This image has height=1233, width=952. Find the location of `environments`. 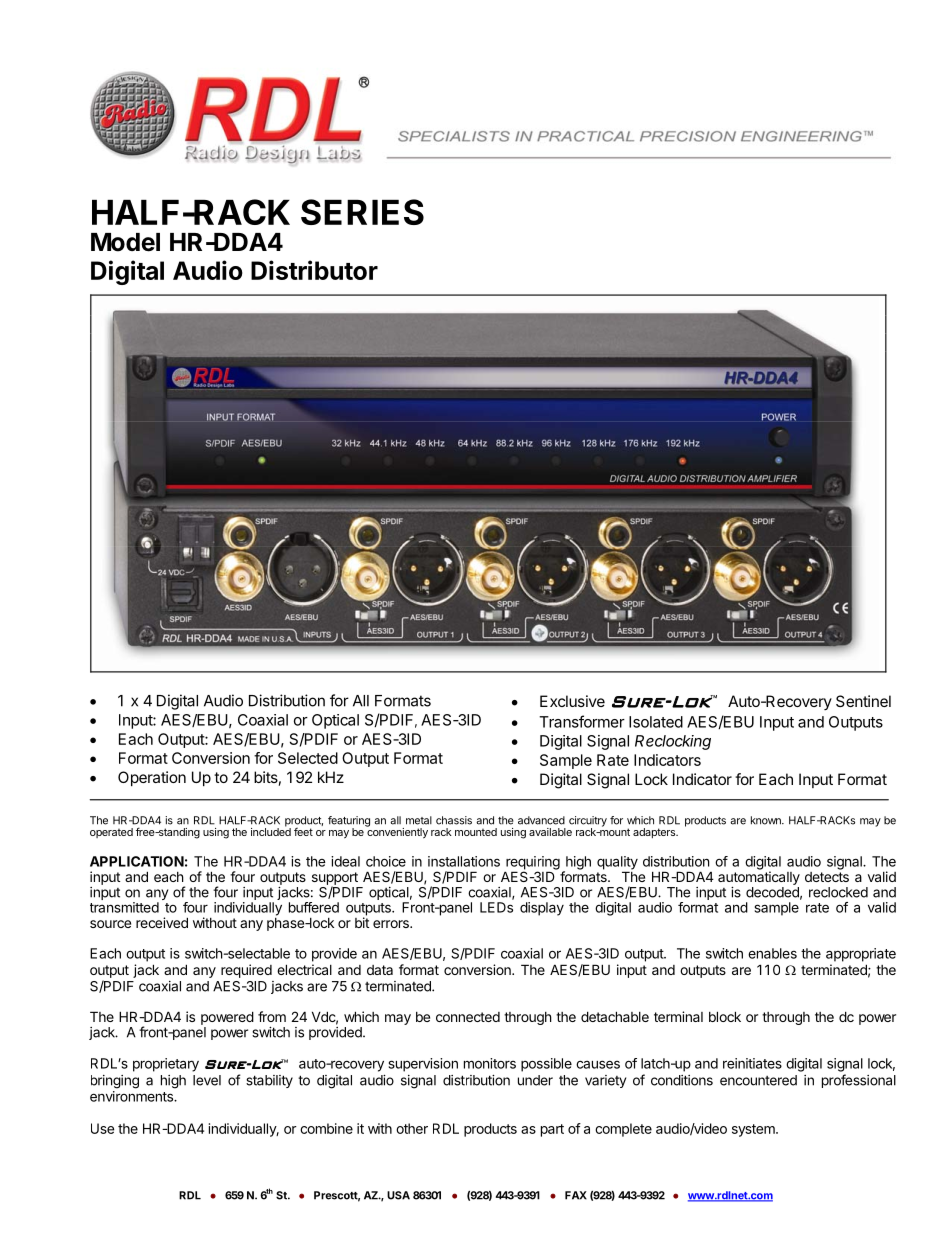

environments is located at coordinates (132, 1096).
